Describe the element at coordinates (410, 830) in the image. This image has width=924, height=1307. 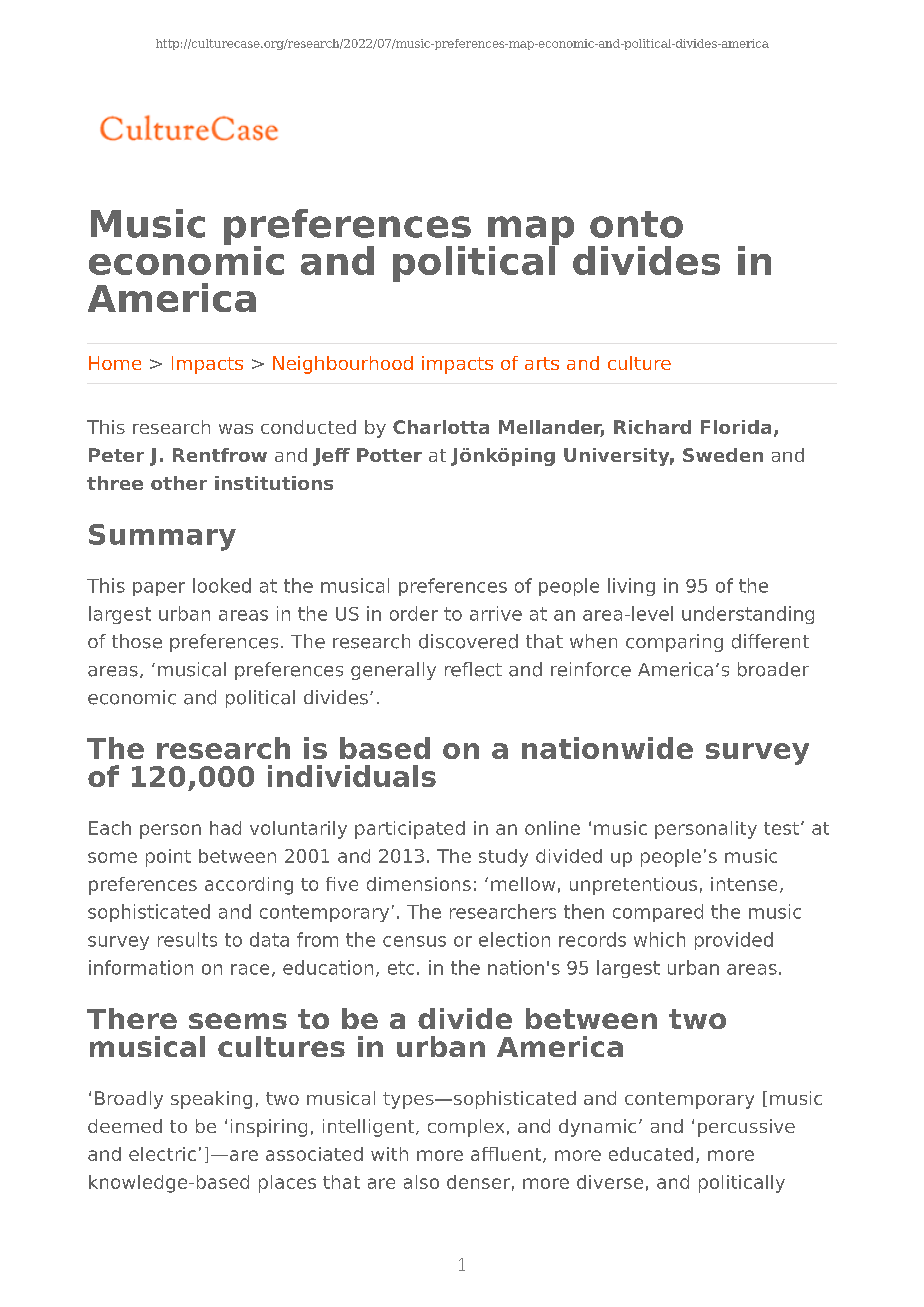
I see `participated` at that location.
